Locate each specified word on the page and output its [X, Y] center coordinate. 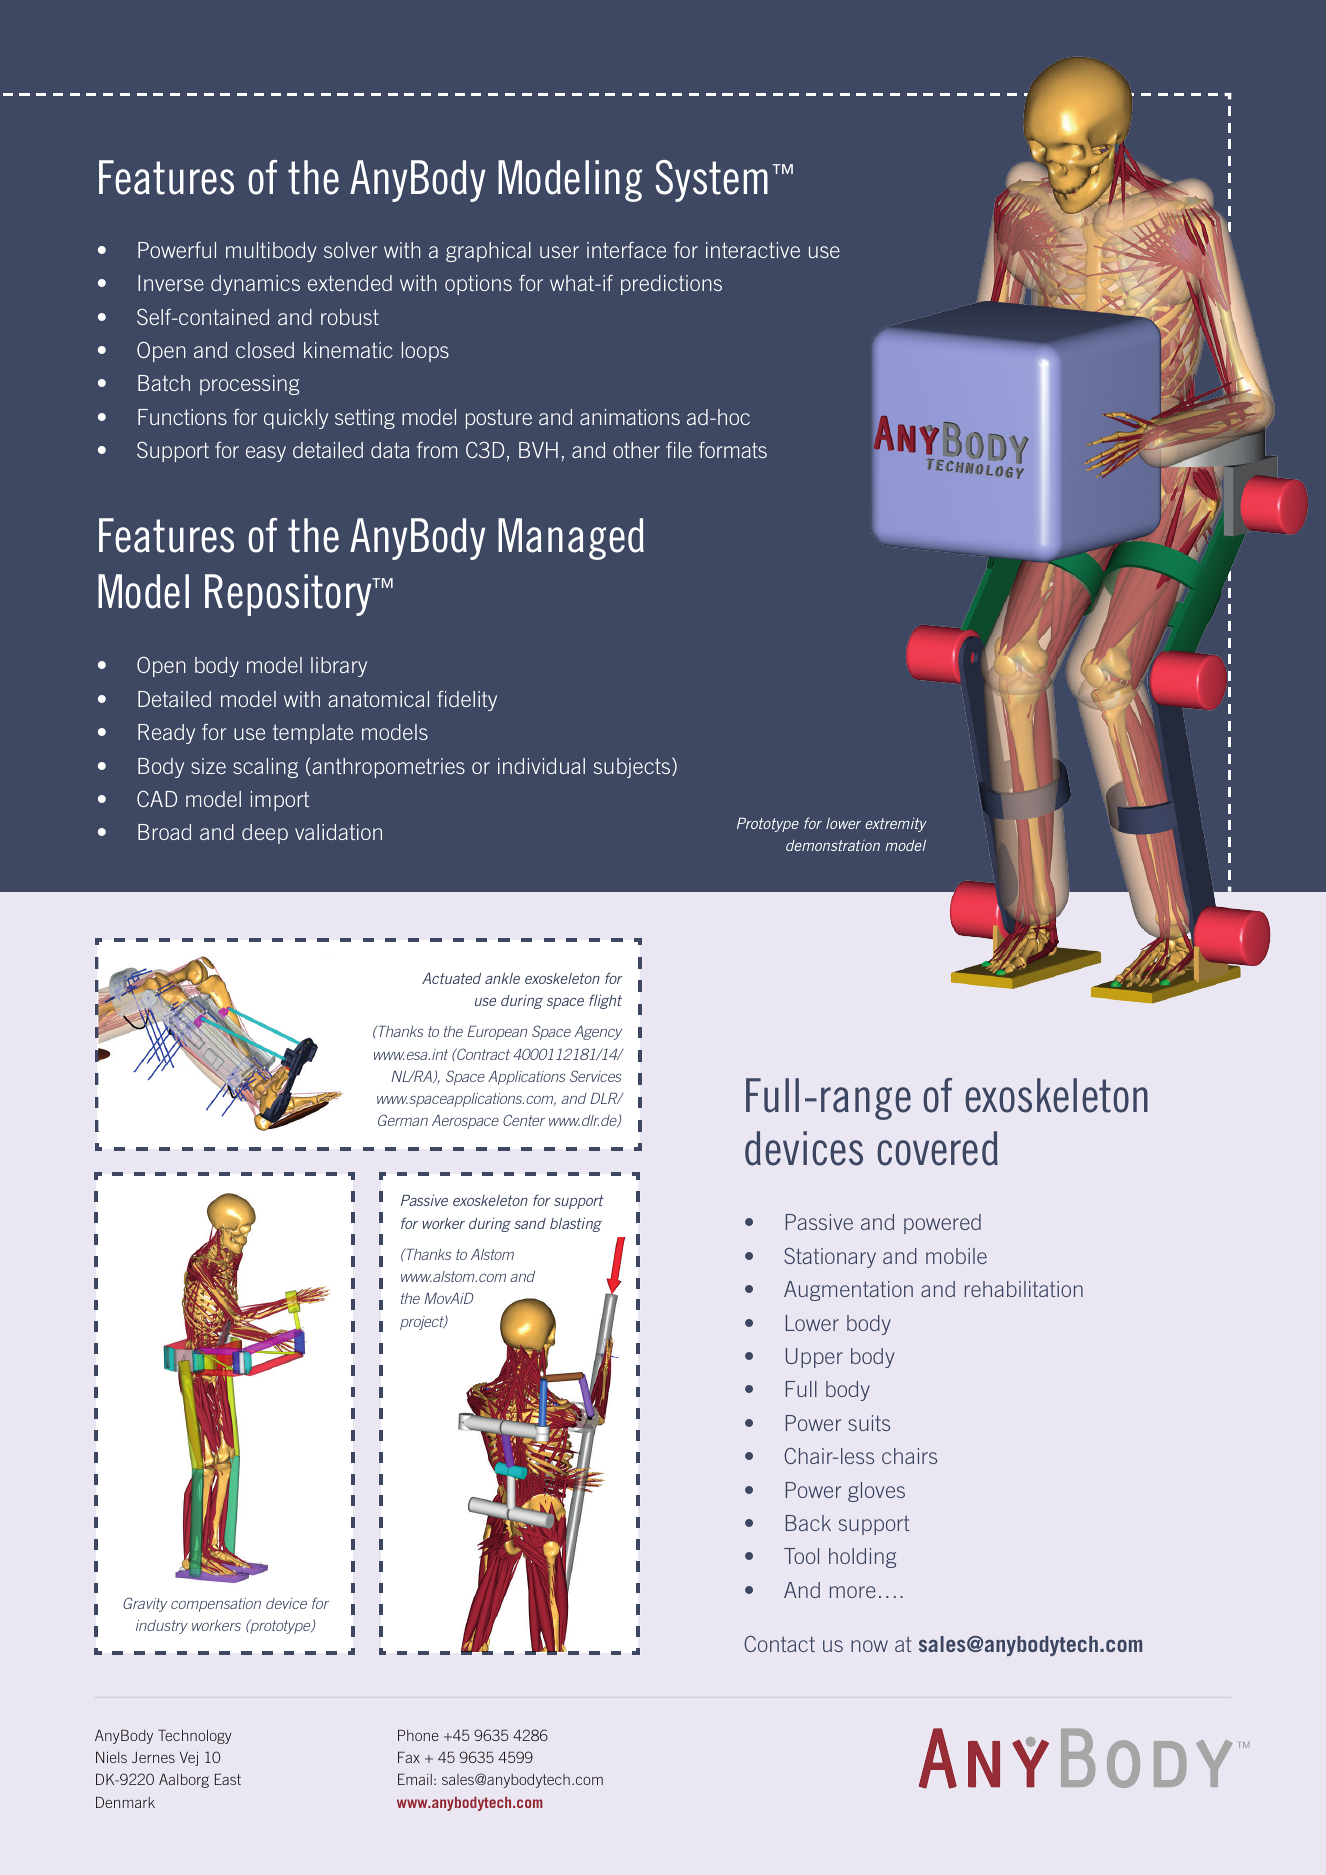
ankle [502, 978]
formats [733, 450]
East [228, 1779]
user [559, 252]
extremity [896, 824]
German [403, 1120]
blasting [576, 1224]
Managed [571, 539]
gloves [876, 1492]
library [339, 667]
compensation [216, 1605]
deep [265, 834]
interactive [753, 250]
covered [937, 1148]
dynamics [255, 285]
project [423, 1323]
